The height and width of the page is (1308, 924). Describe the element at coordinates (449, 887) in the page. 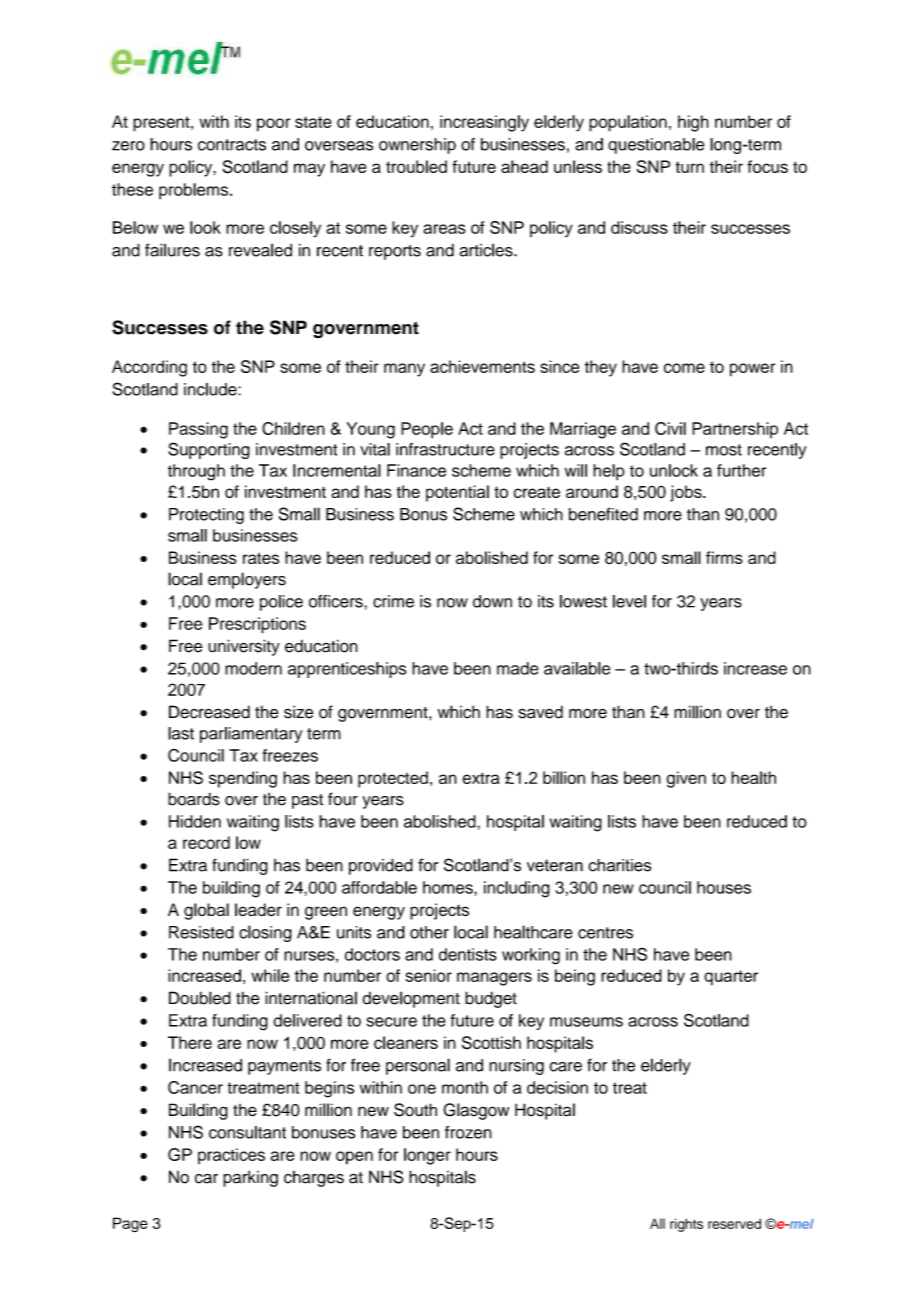

I see `homes` at that location.
